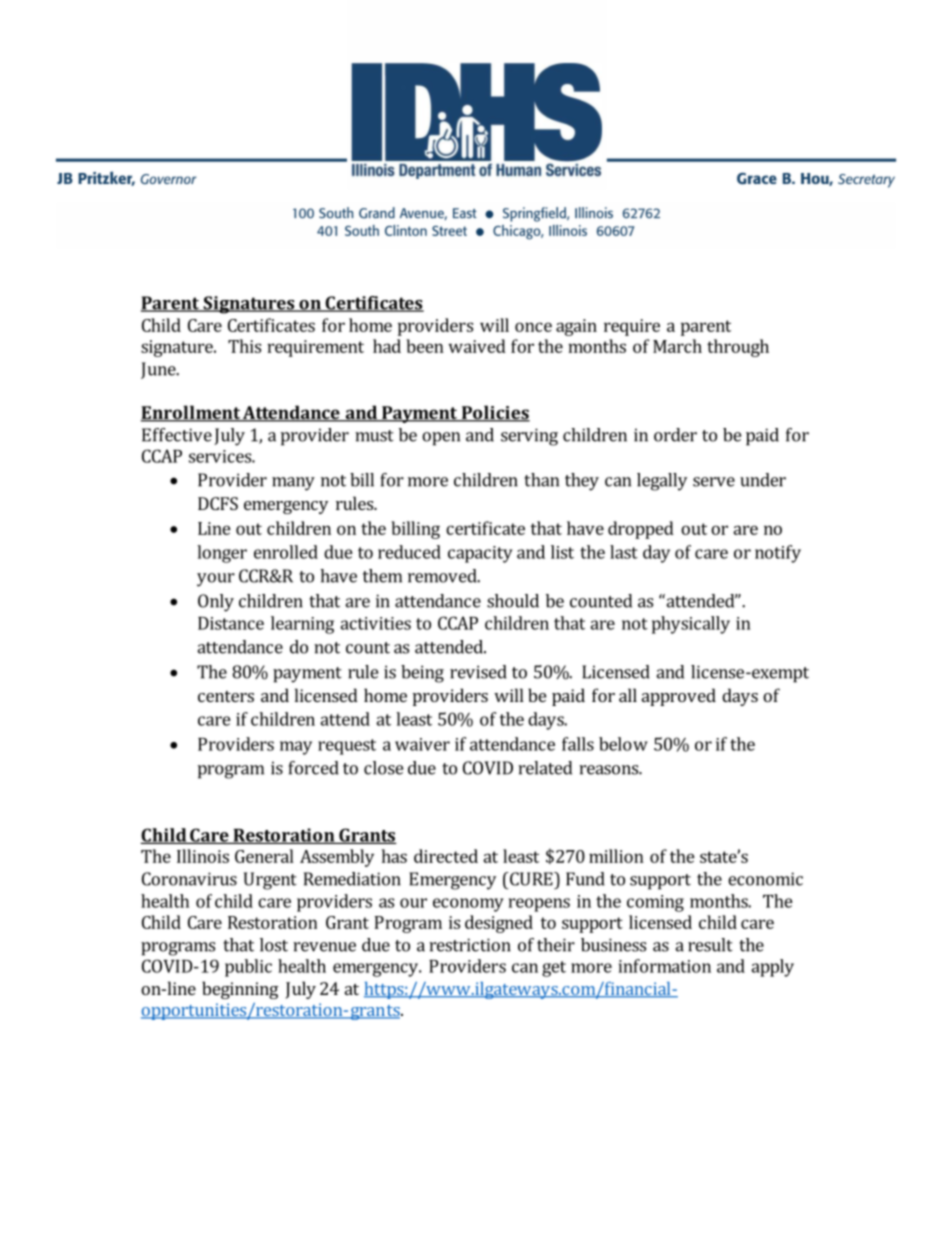 The width and height of the screenshot is (952, 1233). I want to click on This, so click(244, 346).
